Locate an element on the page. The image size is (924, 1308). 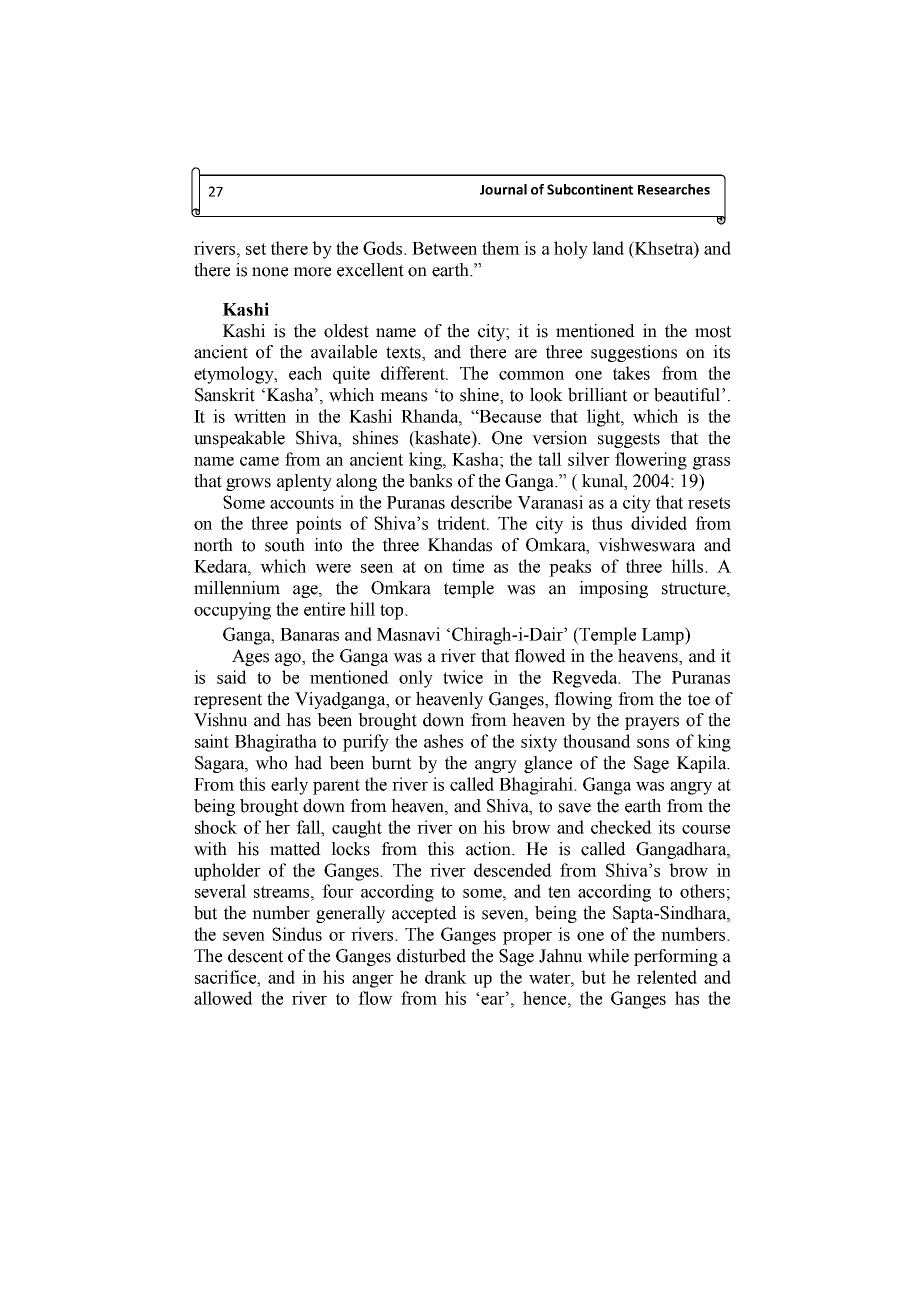
descent is located at coordinates (255, 956).
